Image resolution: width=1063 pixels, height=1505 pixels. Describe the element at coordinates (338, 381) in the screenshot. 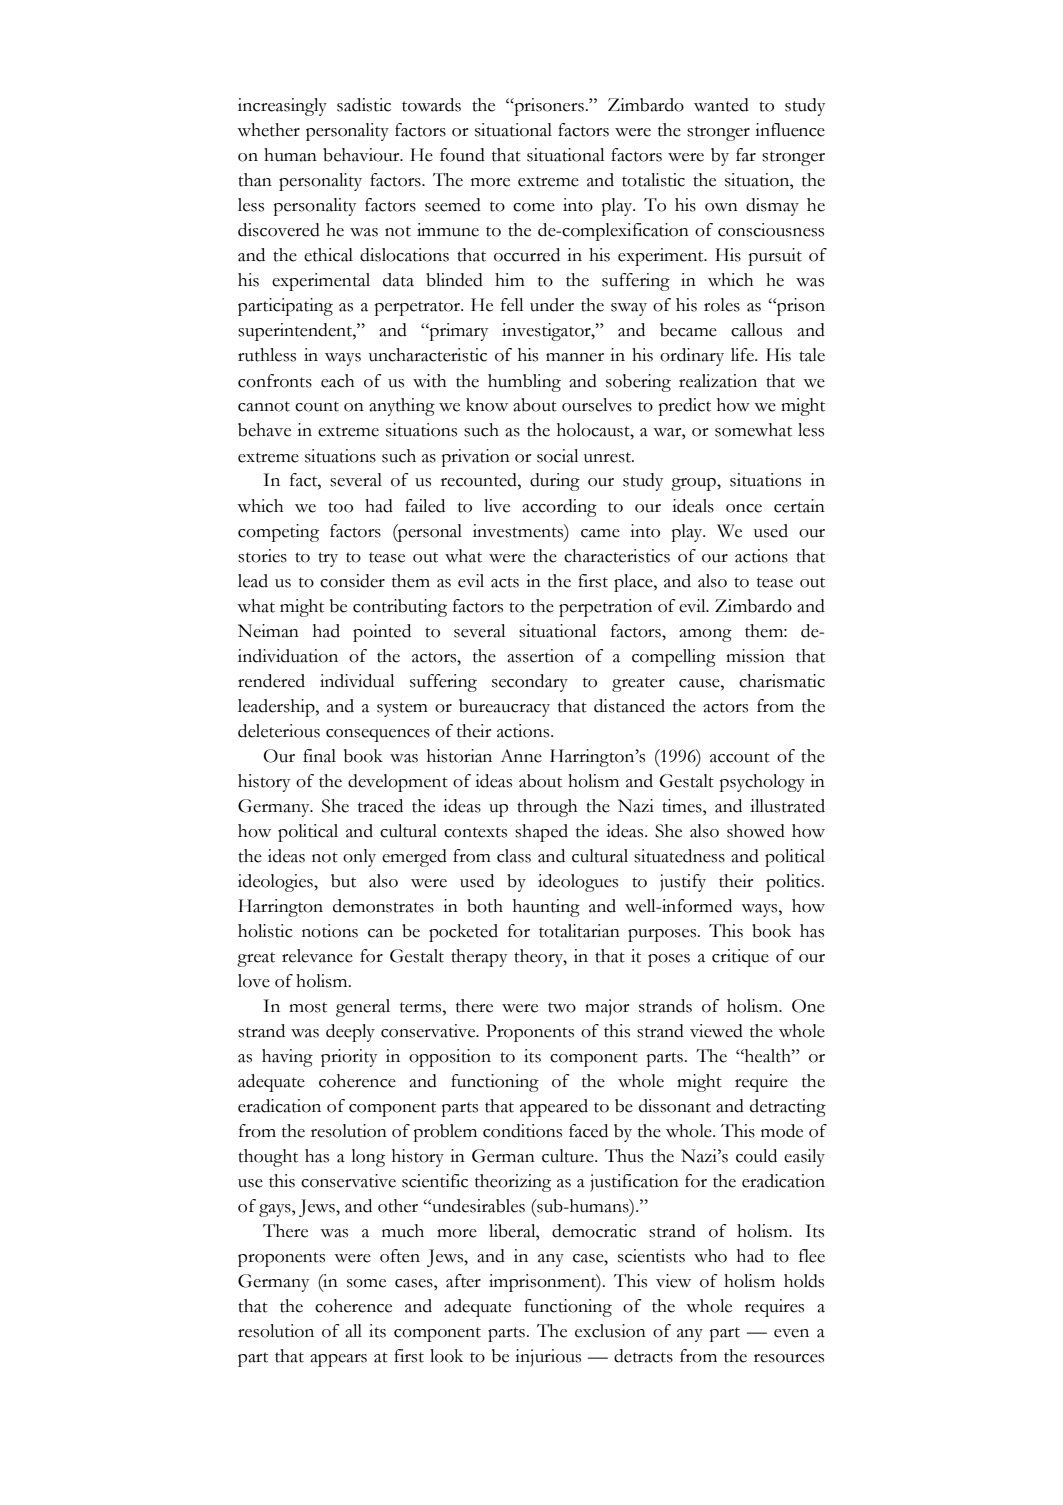

I see `each` at that location.
